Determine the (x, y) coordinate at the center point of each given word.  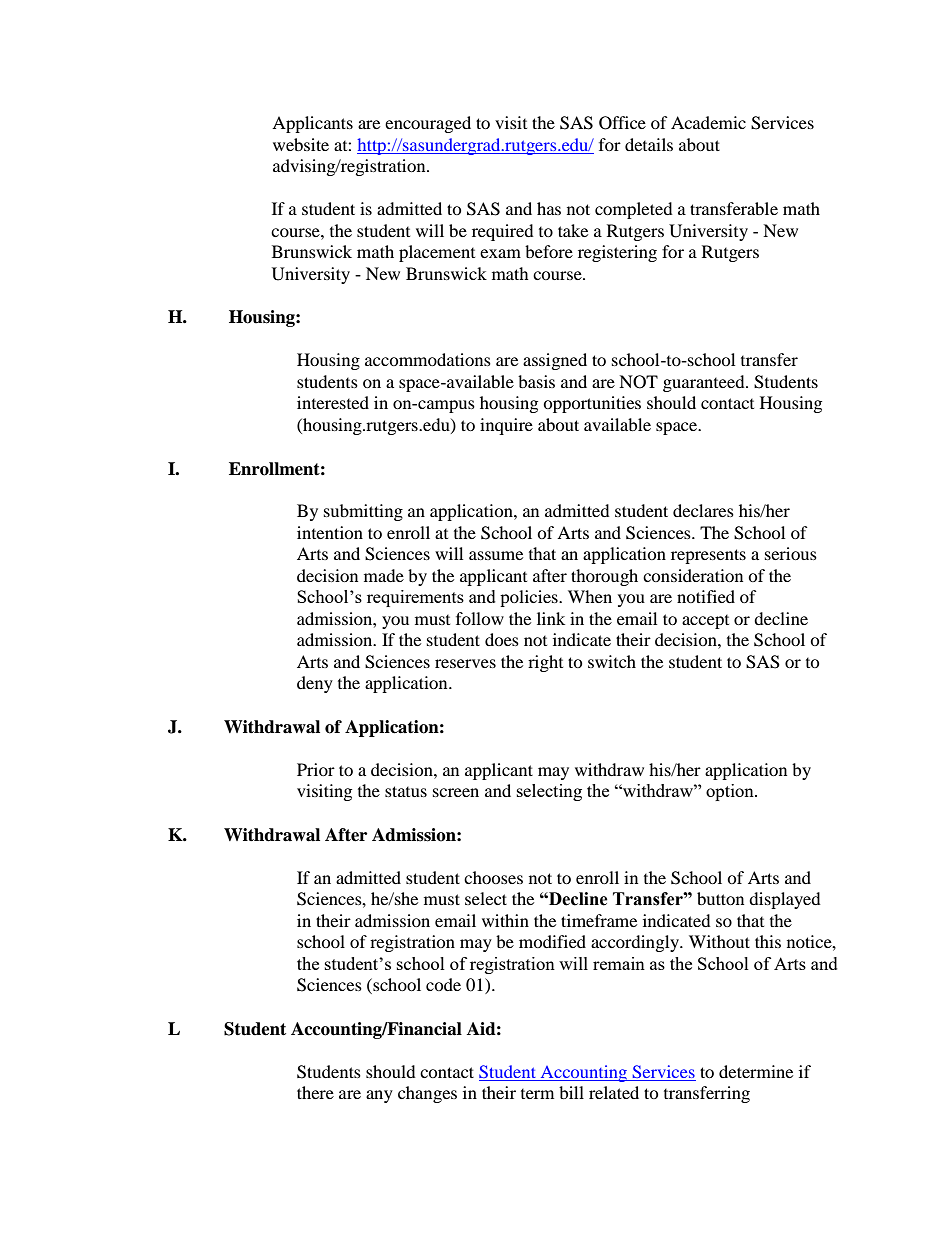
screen (456, 792)
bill (571, 1092)
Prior (316, 769)
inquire (506, 426)
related (614, 1092)
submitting (363, 512)
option (731, 792)
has (549, 208)
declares (703, 510)
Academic (708, 122)
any (379, 1096)
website (301, 144)
